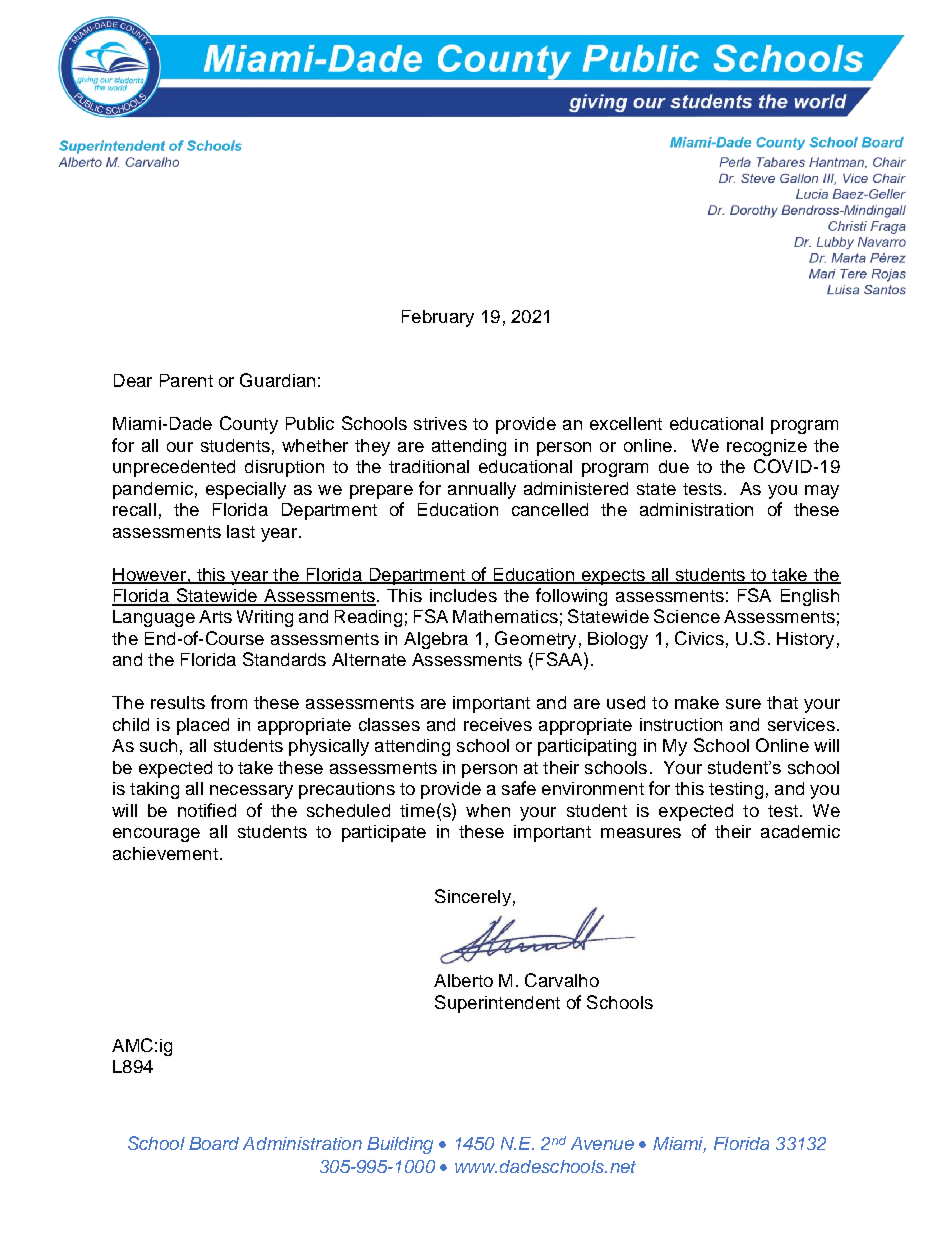 Image resolution: width=952 pixels, height=1233 pixels. I want to click on receives, so click(498, 724).
